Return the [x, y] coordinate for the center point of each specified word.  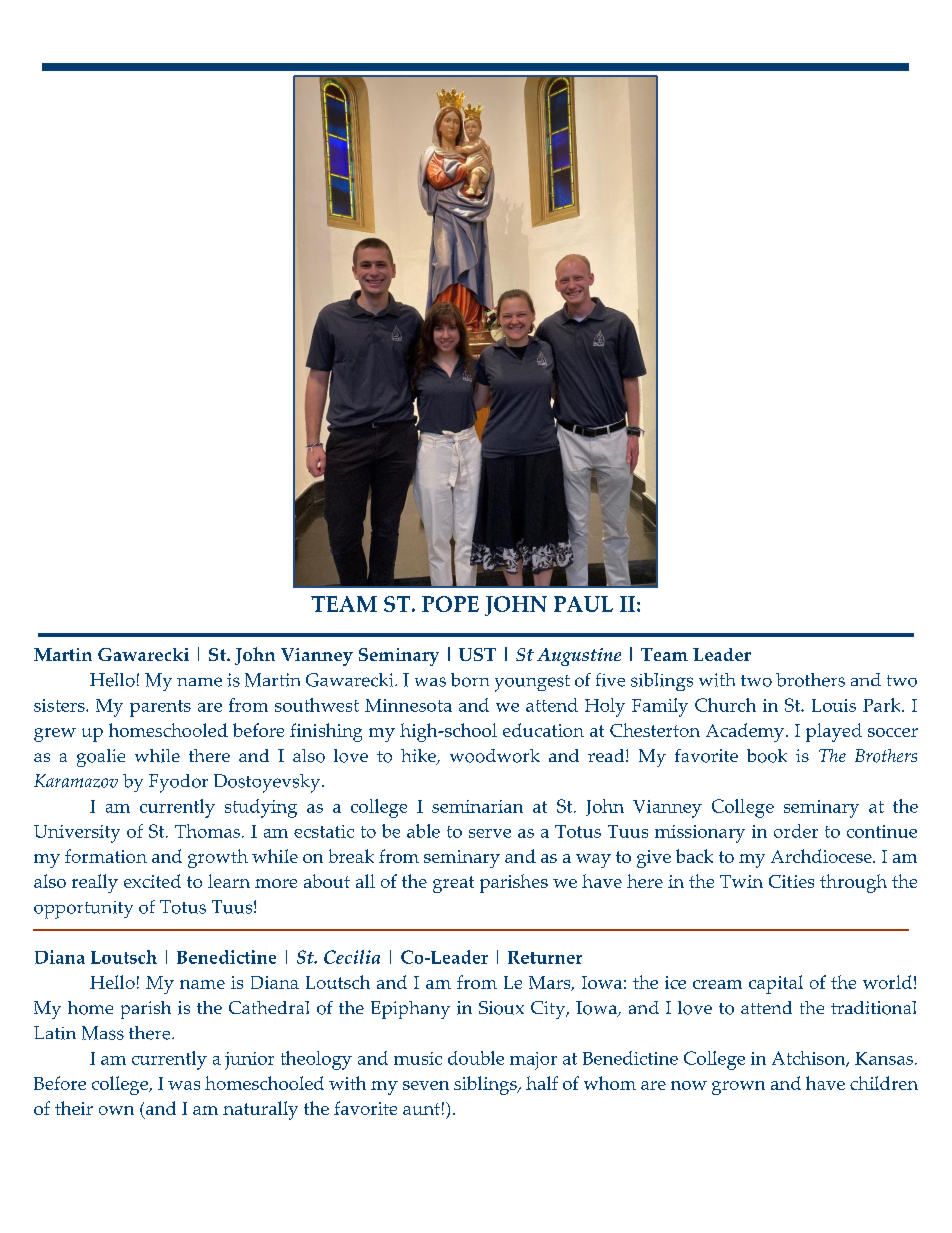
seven [426, 1085]
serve [490, 833]
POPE [450, 604]
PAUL [583, 604]
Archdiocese [822, 856]
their [74, 1108]
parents [160, 708]
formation [106, 856]
